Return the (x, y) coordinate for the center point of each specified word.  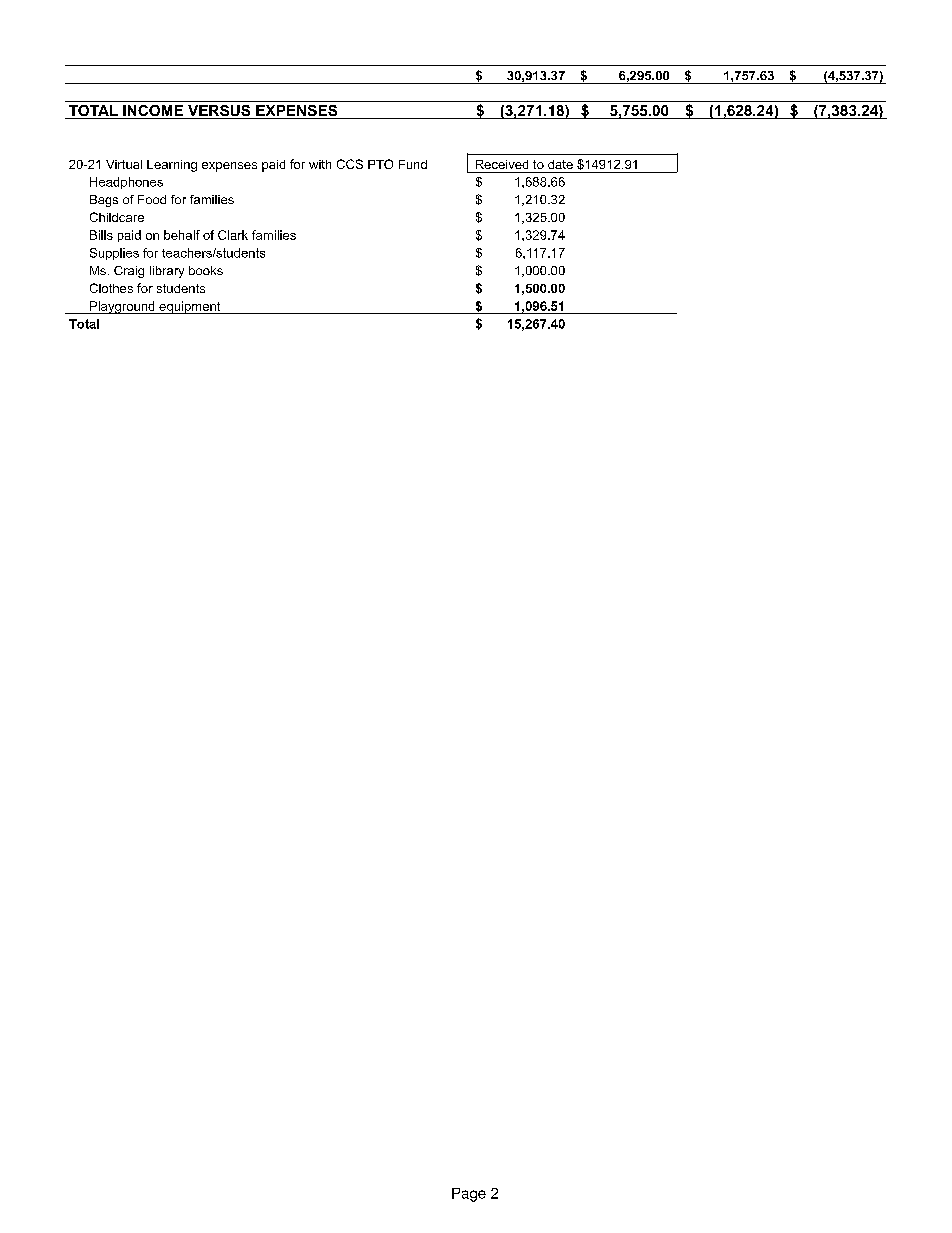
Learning (172, 166)
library (167, 272)
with (320, 164)
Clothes (111, 288)
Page (469, 1195)
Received (502, 164)
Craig (129, 272)
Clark (233, 235)
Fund (413, 164)
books (206, 270)
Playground (122, 307)
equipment (190, 307)
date (560, 164)
